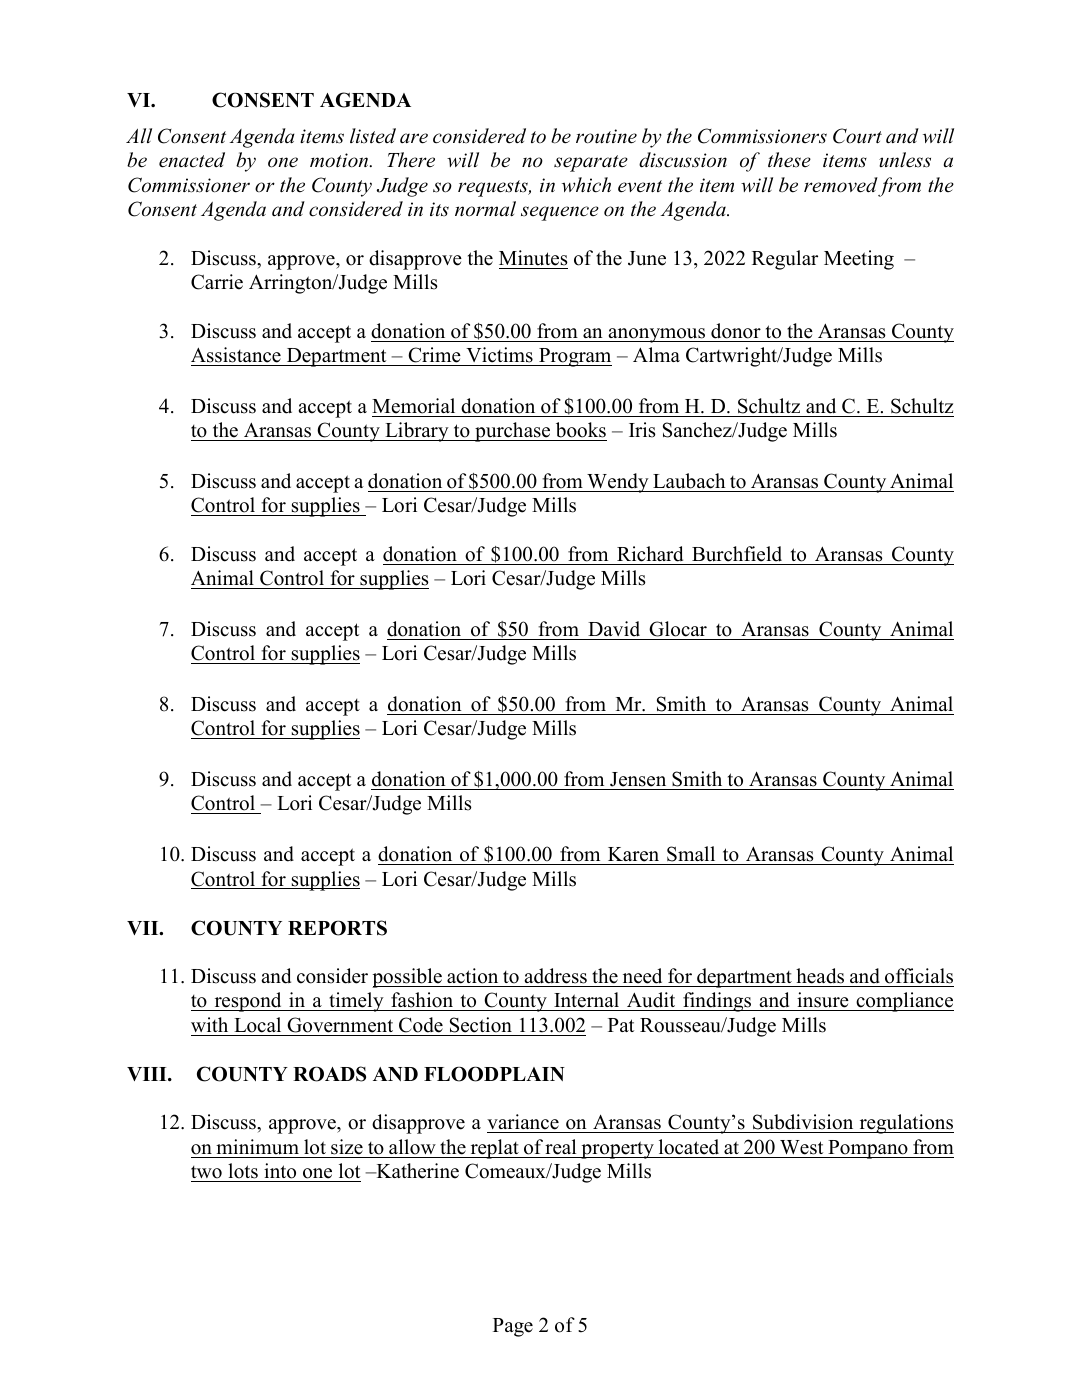  Describe the element at coordinates (337, 928) in the screenshot. I see `REPORTS` at that location.
